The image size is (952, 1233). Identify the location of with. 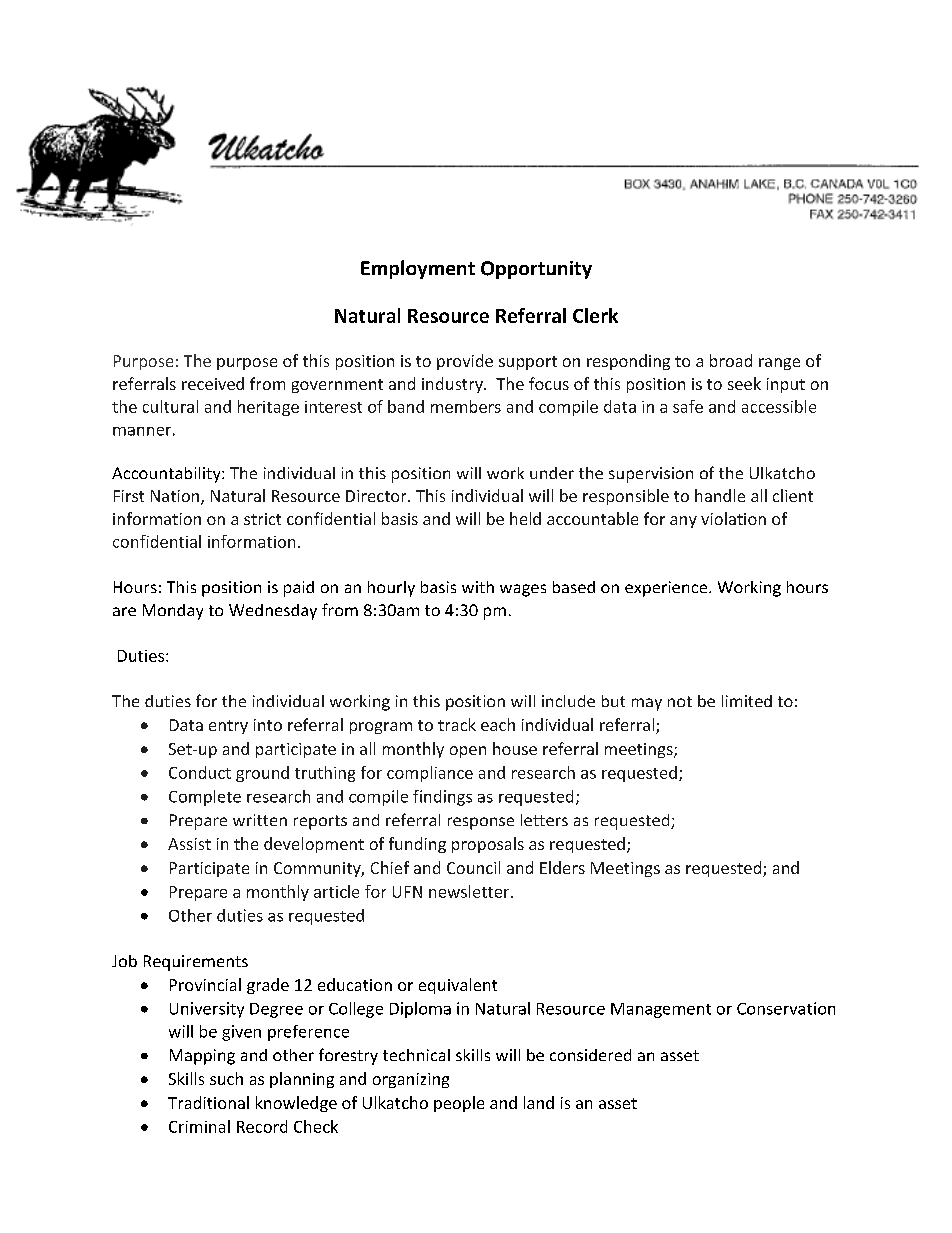
(478, 587).
